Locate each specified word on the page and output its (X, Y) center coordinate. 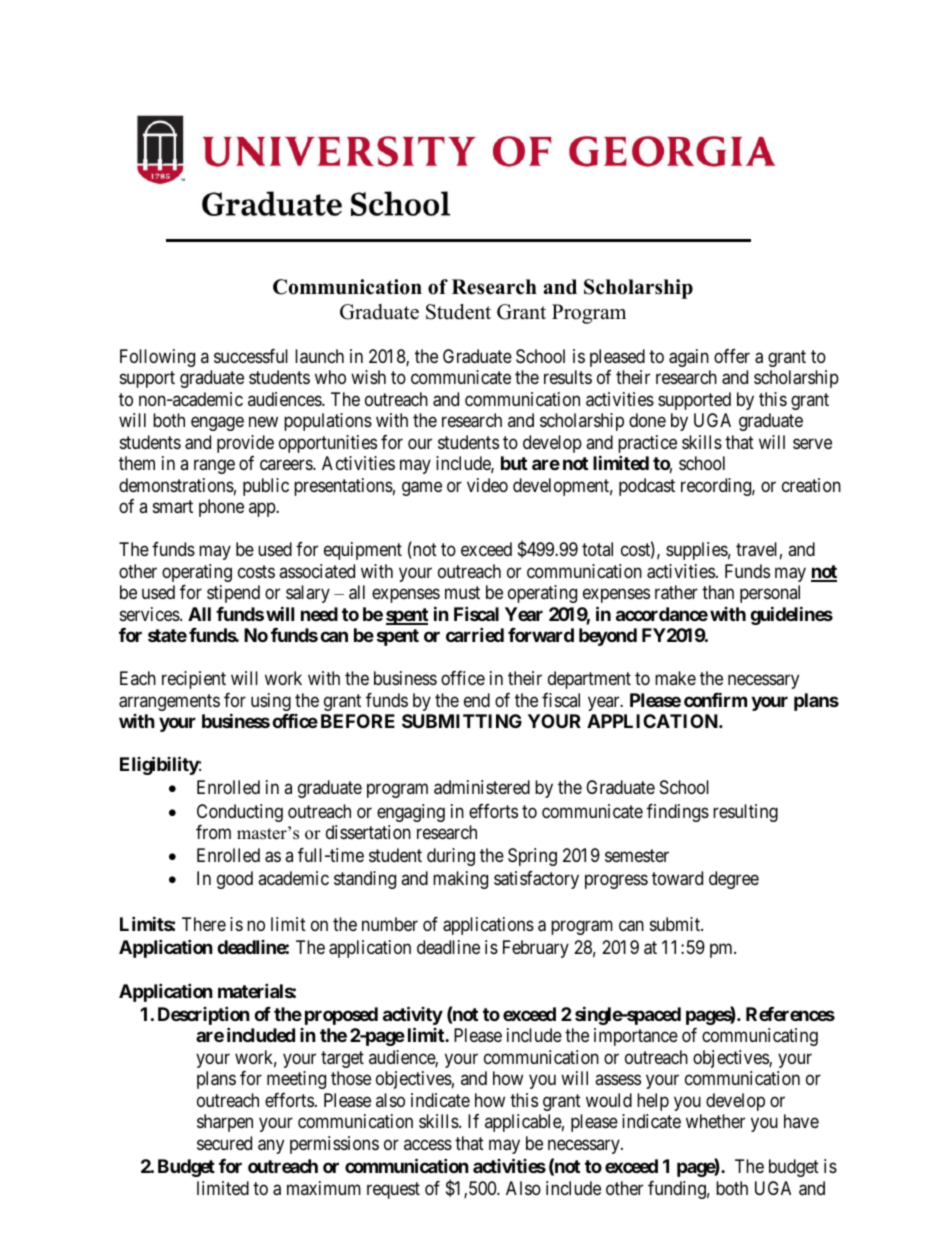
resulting (745, 813)
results (568, 377)
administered (482, 787)
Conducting (240, 813)
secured (224, 1143)
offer (732, 356)
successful (251, 356)
